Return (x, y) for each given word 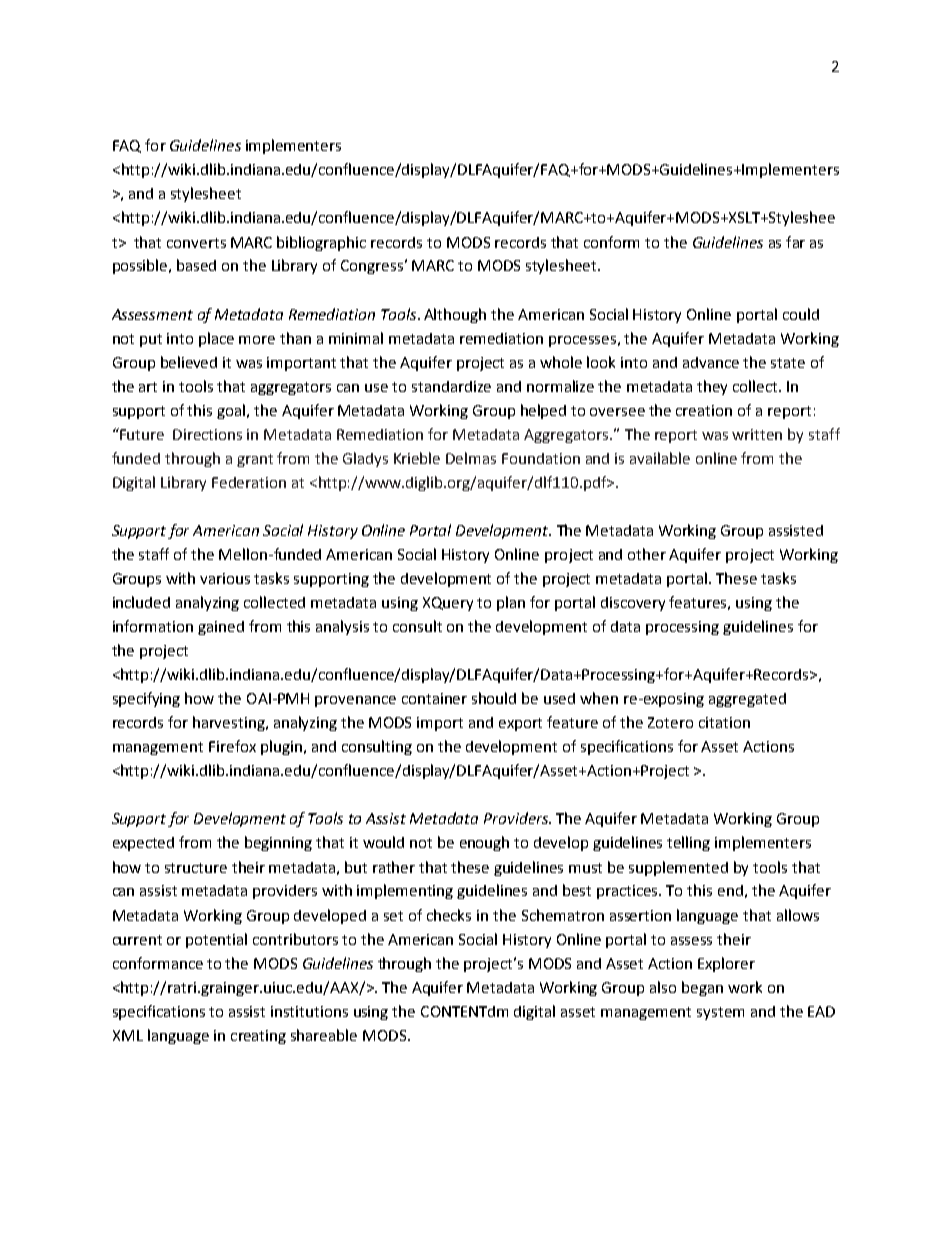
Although (455, 315)
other (647, 554)
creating (258, 1037)
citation (724, 722)
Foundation (541, 458)
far (795, 242)
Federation (249, 482)
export (520, 724)
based (196, 265)
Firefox (232, 746)
